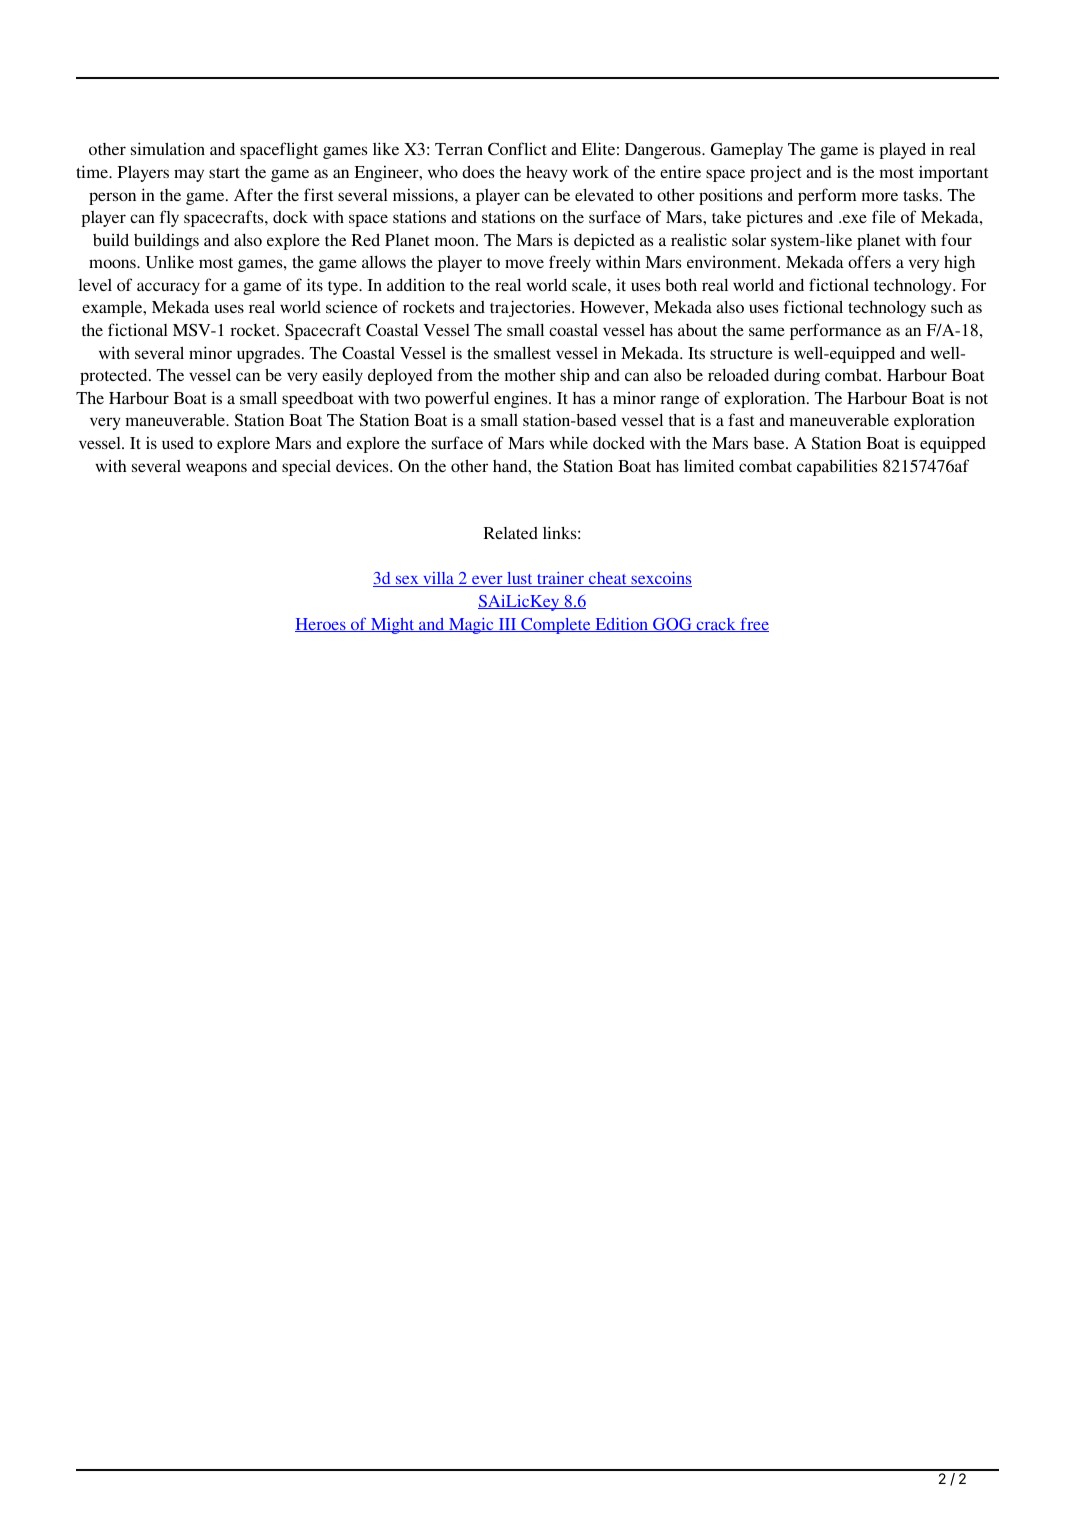 The height and width of the screenshot is (1521, 1075). I want to click on heavy, so click(547, 173).
